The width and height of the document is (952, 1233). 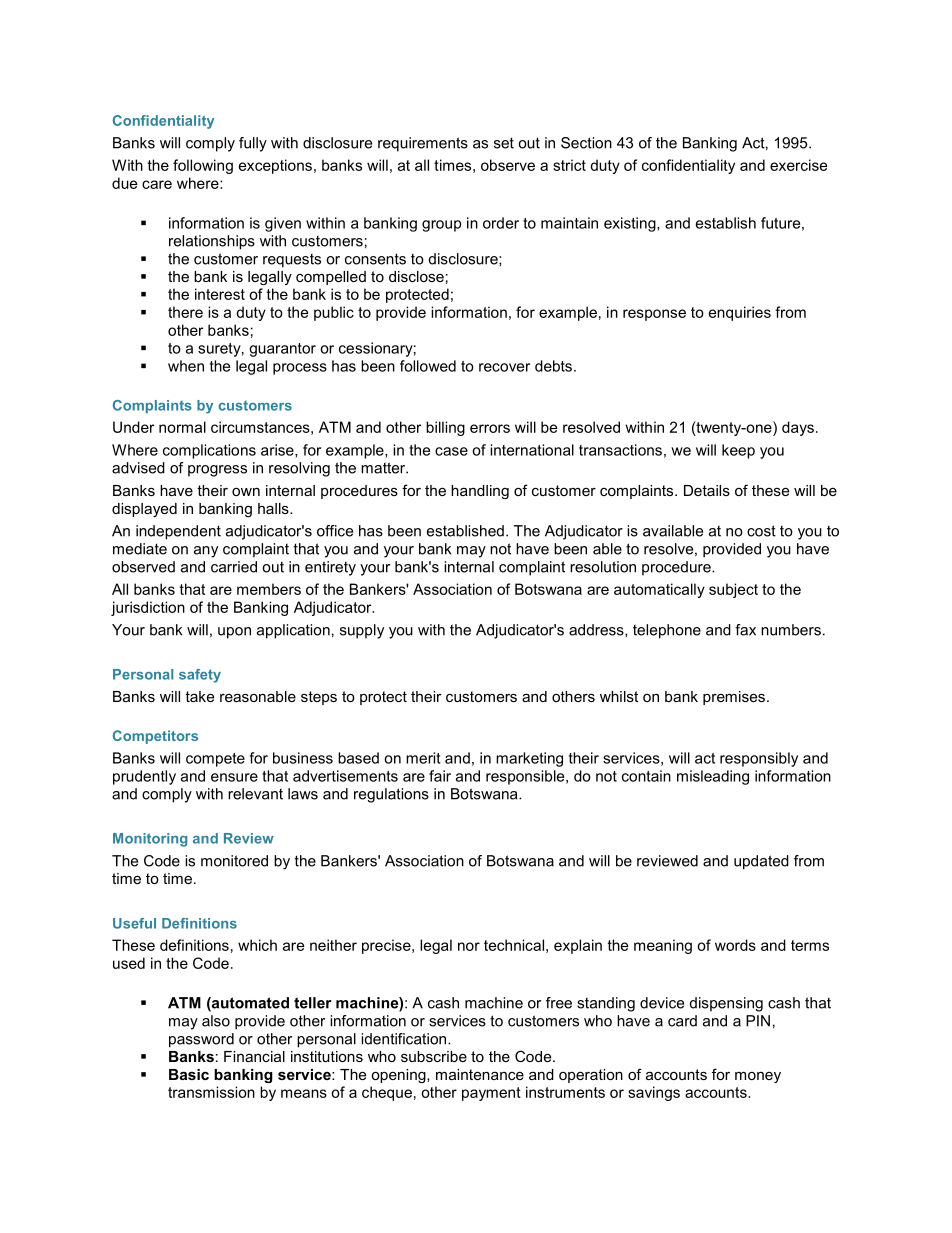 I want to click on exercise, so click(x=798, y=165).
